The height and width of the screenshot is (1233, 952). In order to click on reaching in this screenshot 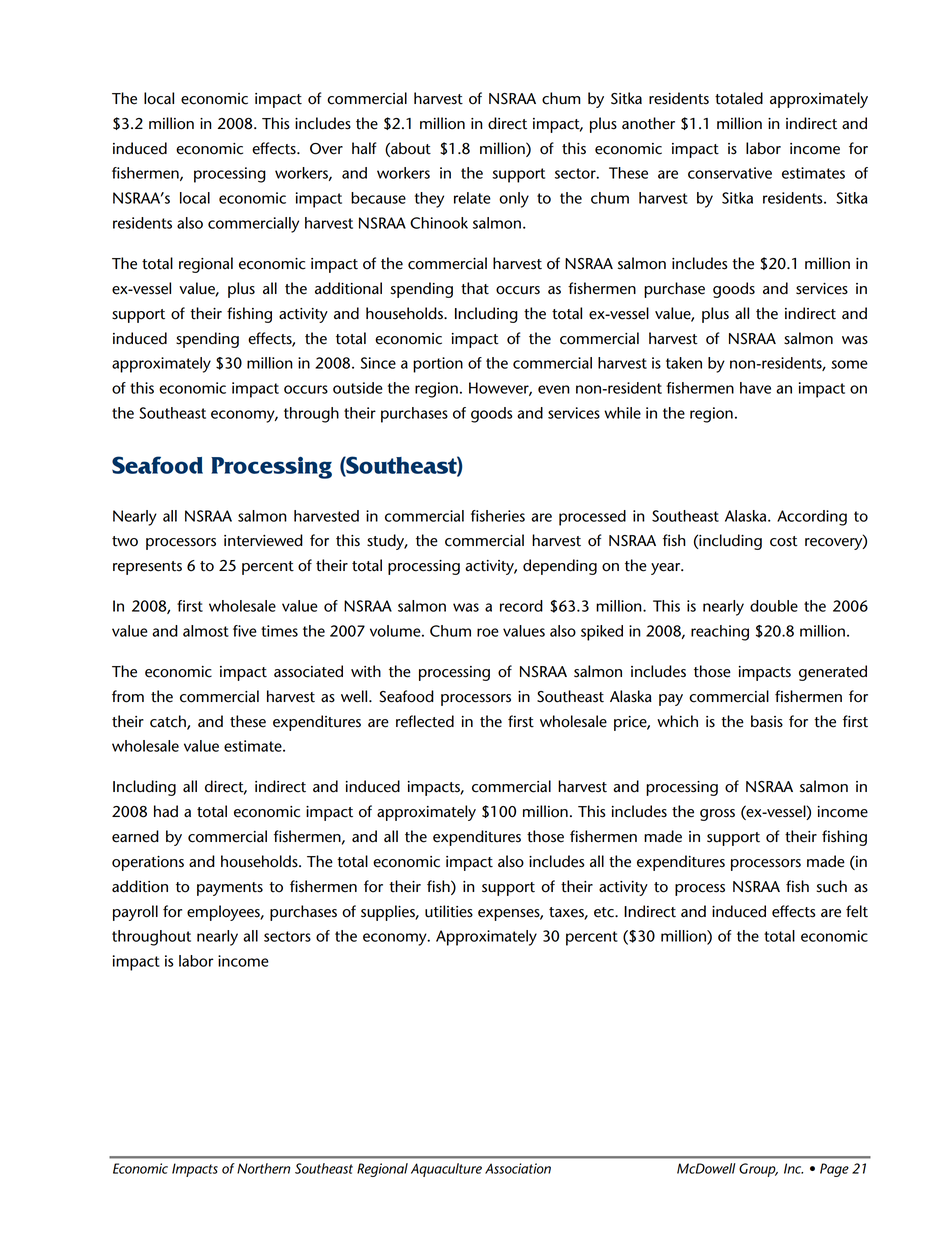, I will do `click(720, 633)`.
